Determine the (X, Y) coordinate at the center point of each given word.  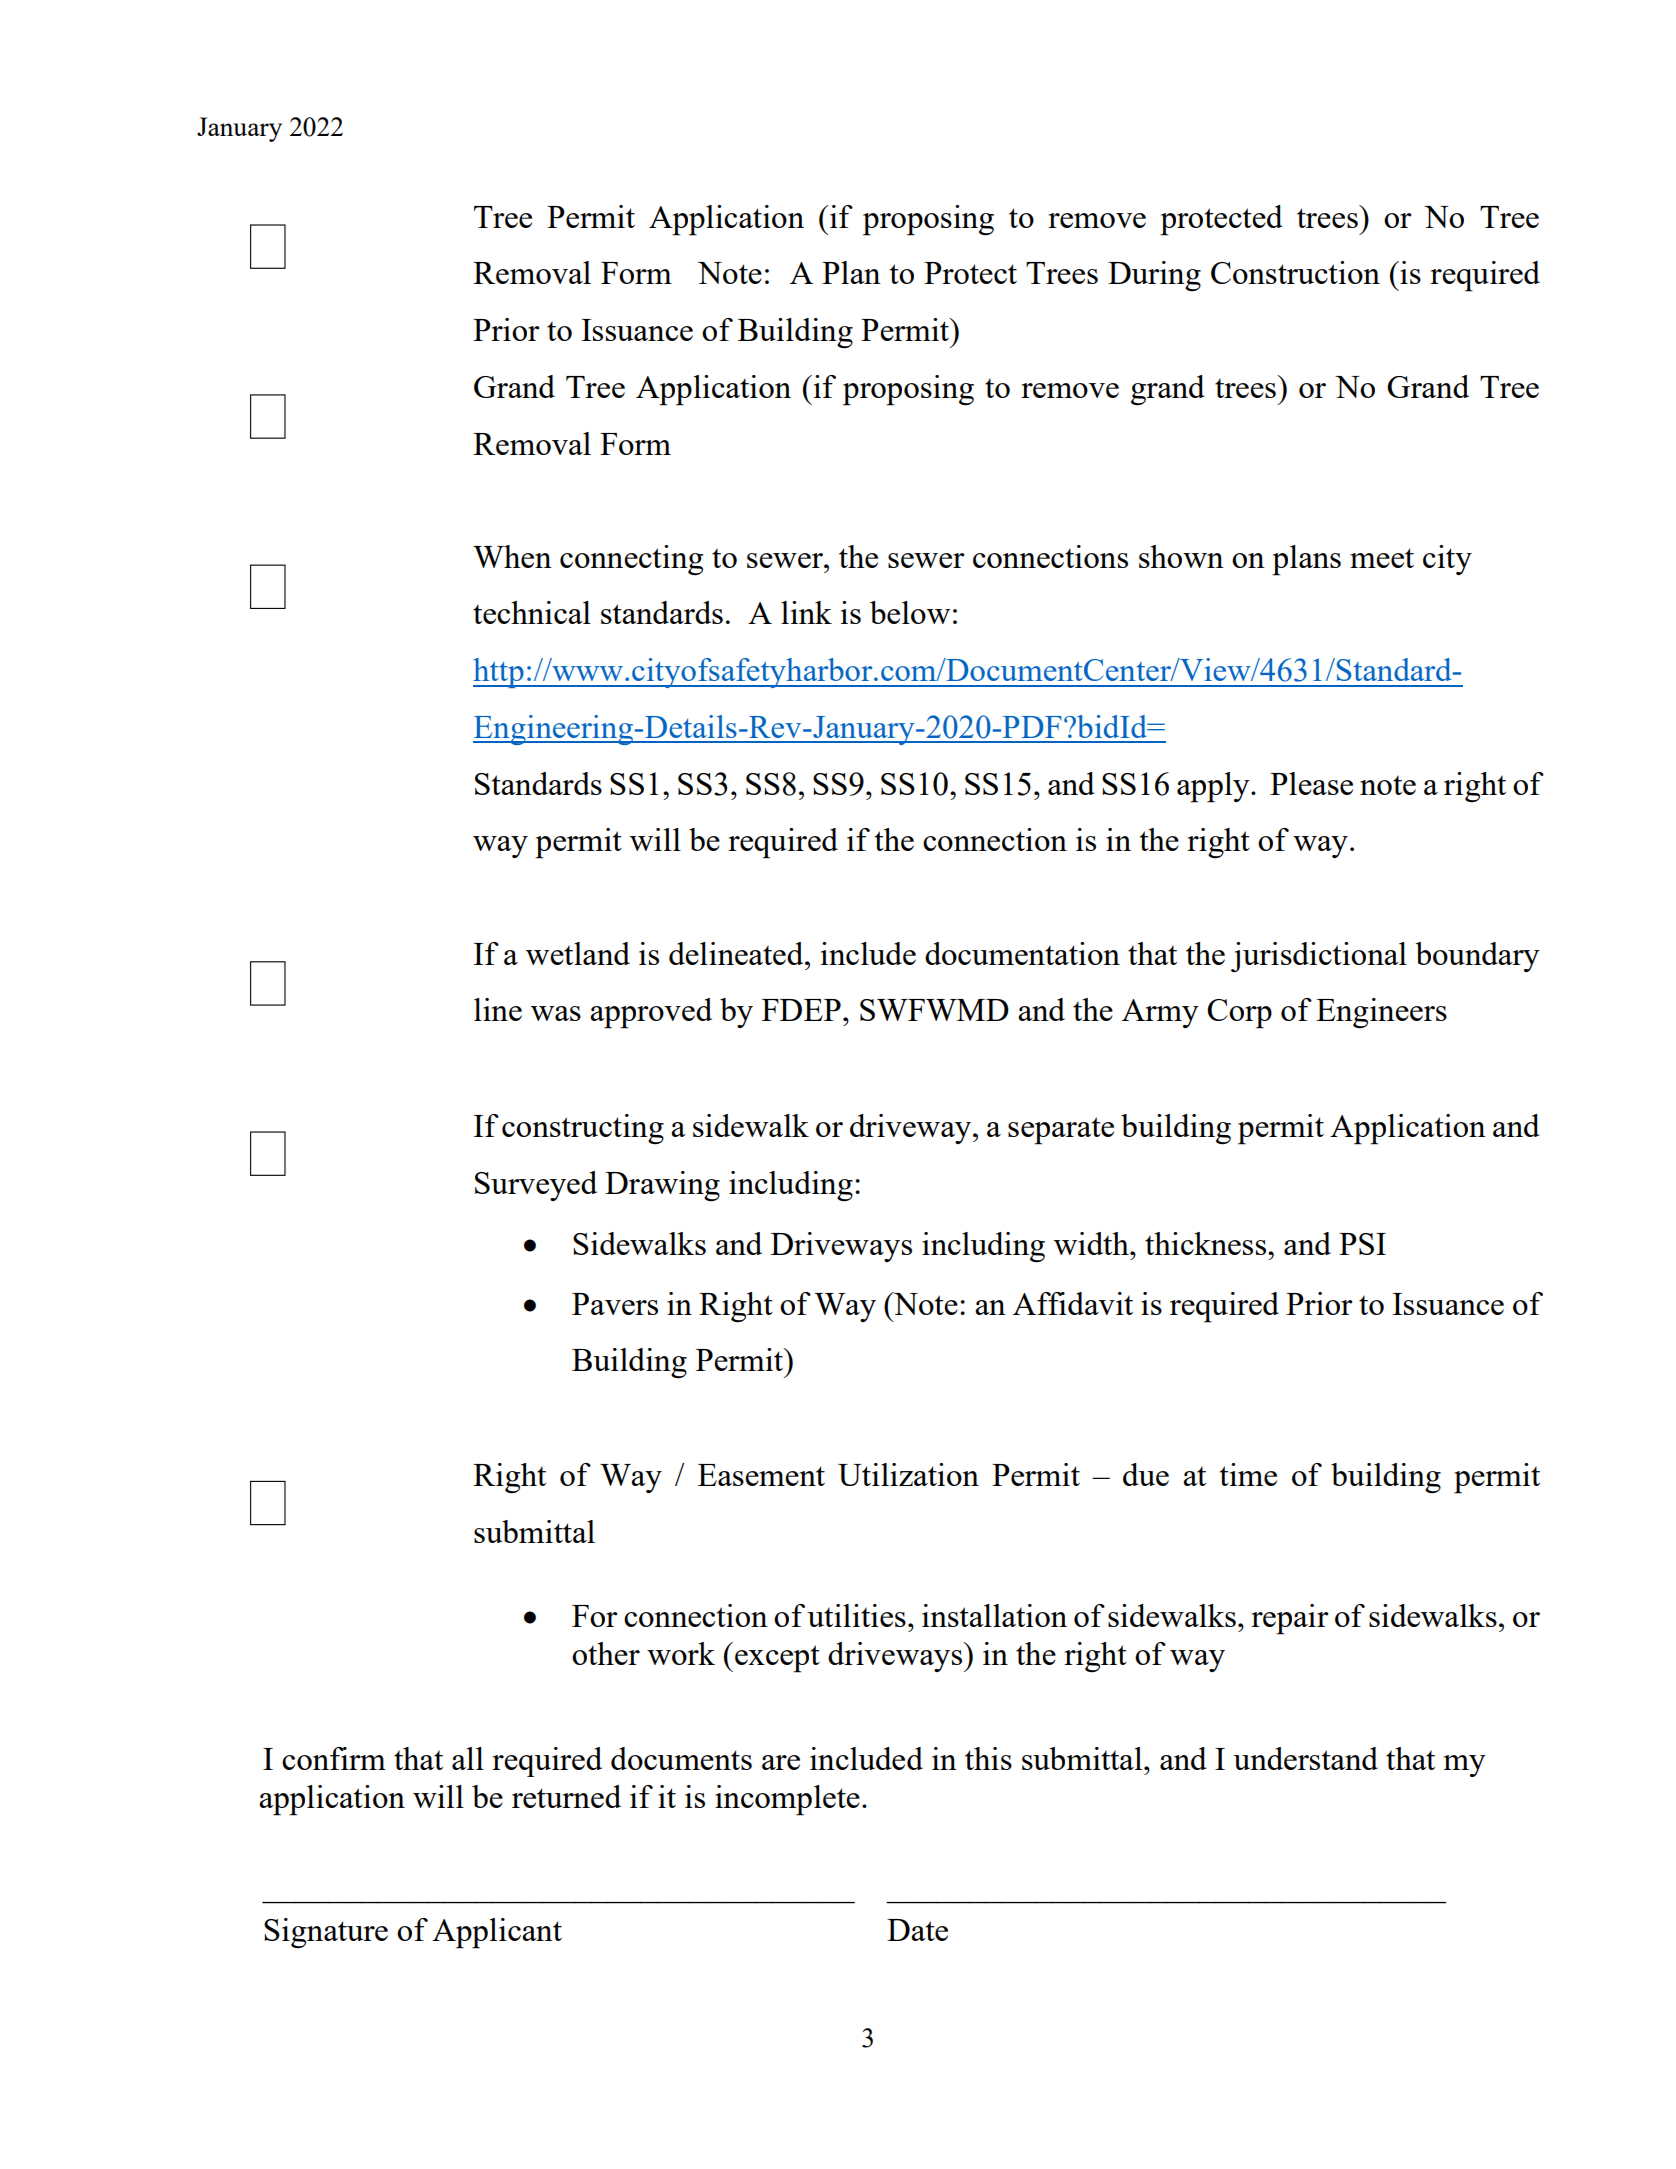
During (1154, 276)
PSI (1362, 1244)
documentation (1022, 953)
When (512, 556)
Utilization (908, 1474)
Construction (1295, 272)
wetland (578, 953)
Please (1311, 783)
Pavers (615, 1304)
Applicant (497, 1933)
